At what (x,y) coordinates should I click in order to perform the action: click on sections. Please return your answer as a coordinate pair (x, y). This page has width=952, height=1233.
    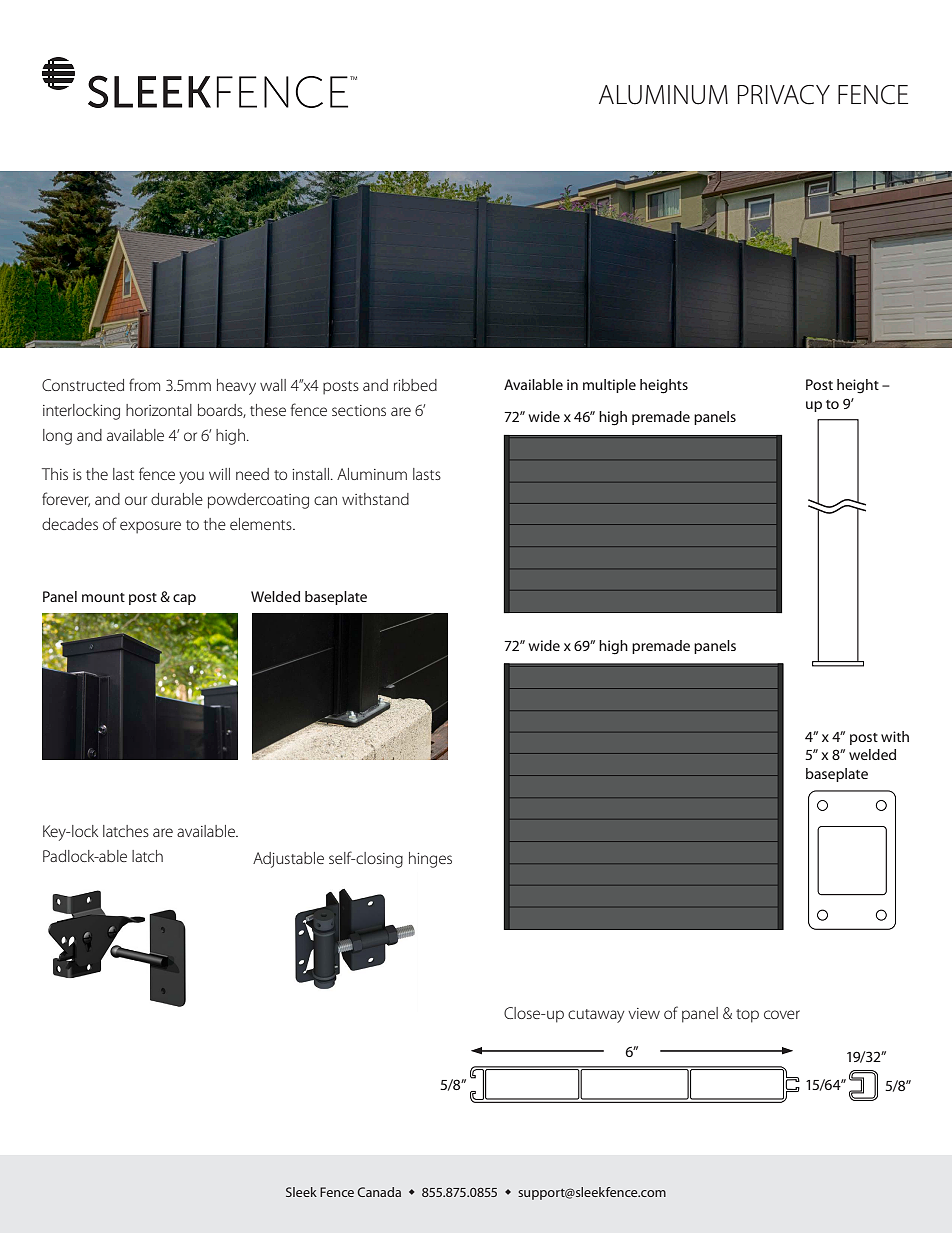
    Looking at the image, I should click on (359, 410).
